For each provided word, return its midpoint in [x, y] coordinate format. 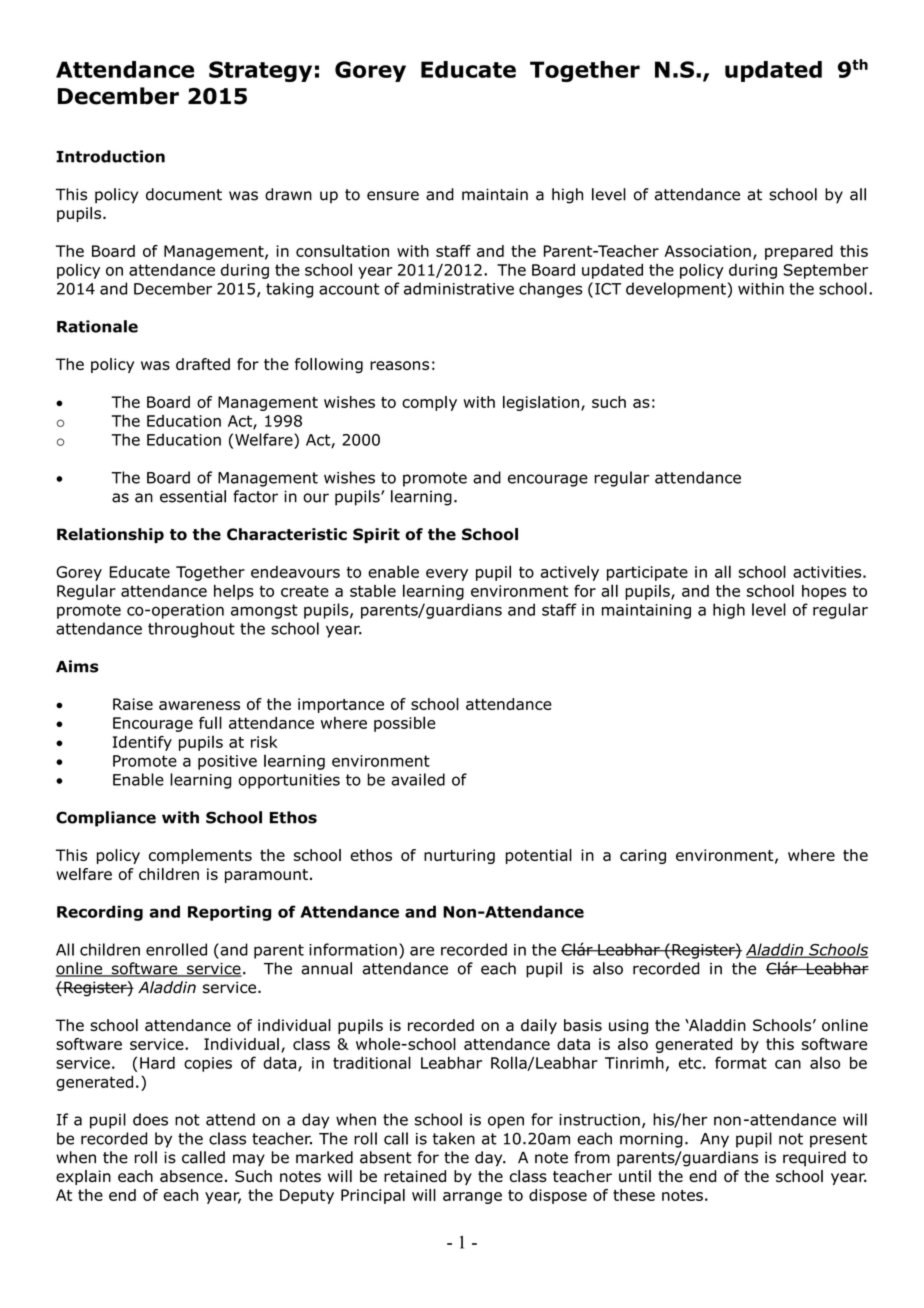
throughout [191, 630]
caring [643, 856]
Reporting [229, 913]
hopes [824, 592]
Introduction [110, 156]
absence [191, 1176]
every [447, 575]
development [677, 290]
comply [429, 403]
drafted [203, 364]
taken [454, 1138]
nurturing [459, 856]
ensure [393, 196]
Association [708, 251]
